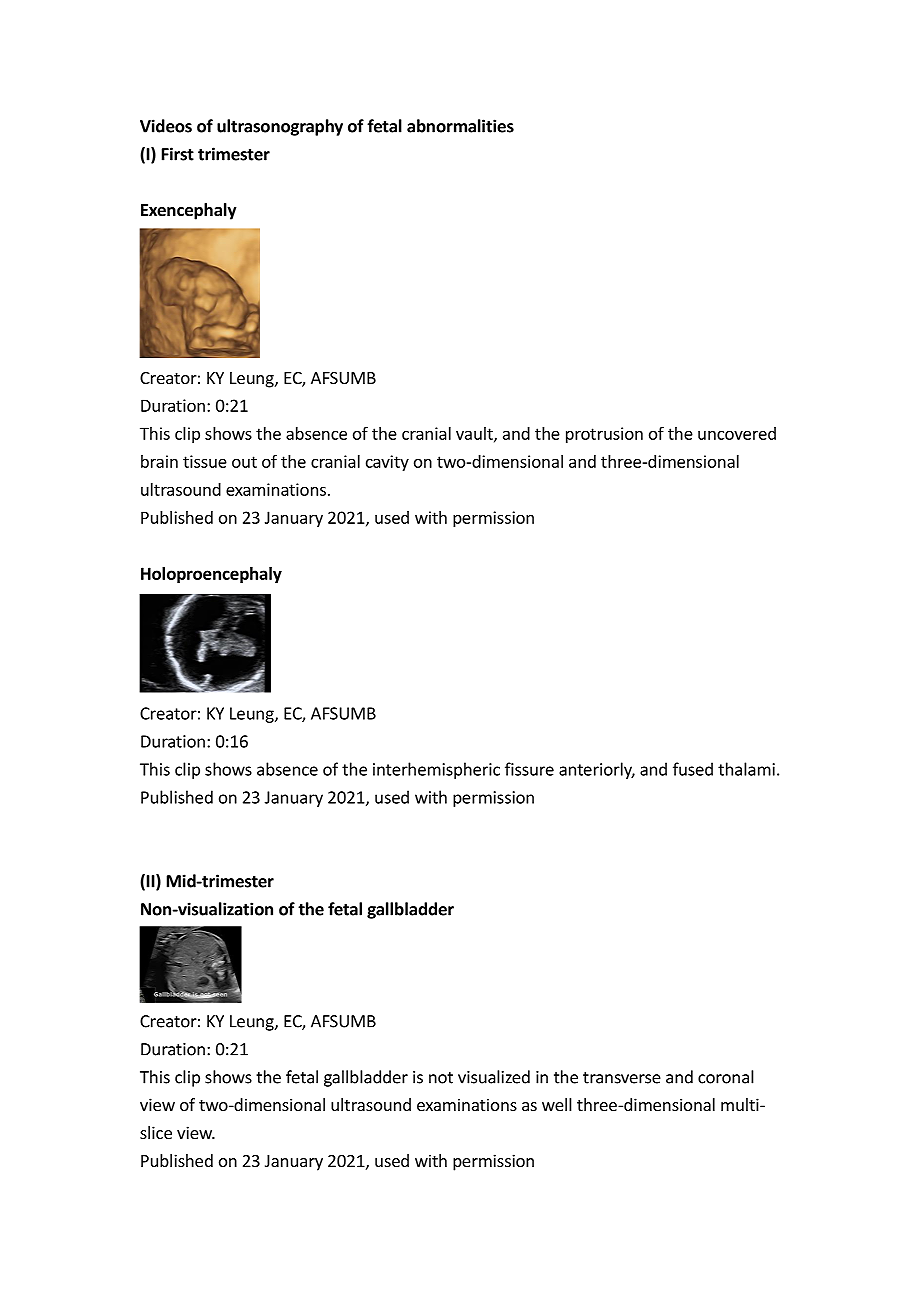  Describe the element at coordinates (737, 433) in the screenshot. I see `uncovered` at that location.
